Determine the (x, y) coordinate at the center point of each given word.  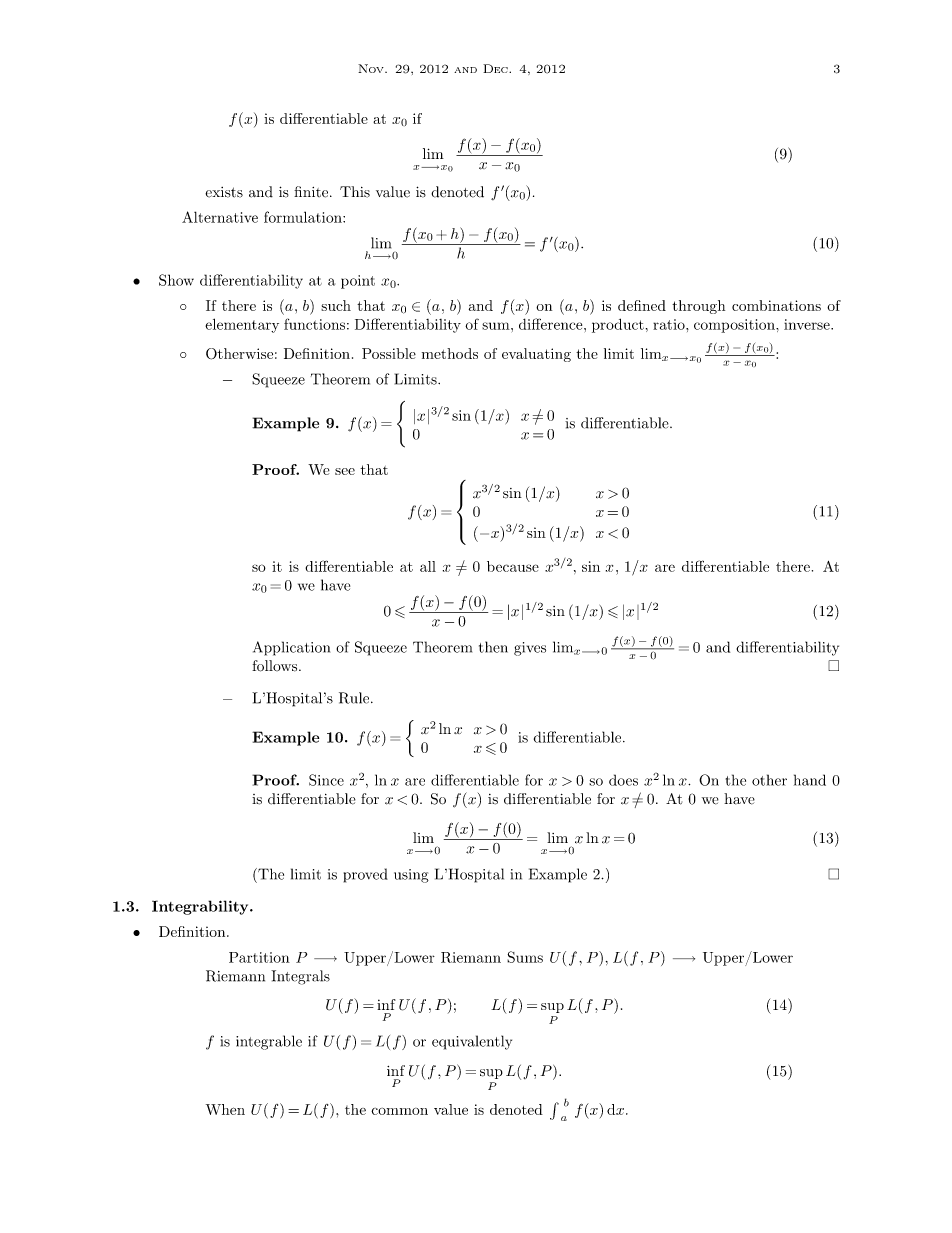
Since (326, 780)
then (493, 647)
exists (224, 192)
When (225, 1109)
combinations (776, 305)
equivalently (472, 1042)
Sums (525, 957)
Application (291, 648)
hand (810, 780)
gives (530, 649)
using (411, 876)
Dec (496, 68)
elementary (242, 325)
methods (450, 353)
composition (735, 326)
